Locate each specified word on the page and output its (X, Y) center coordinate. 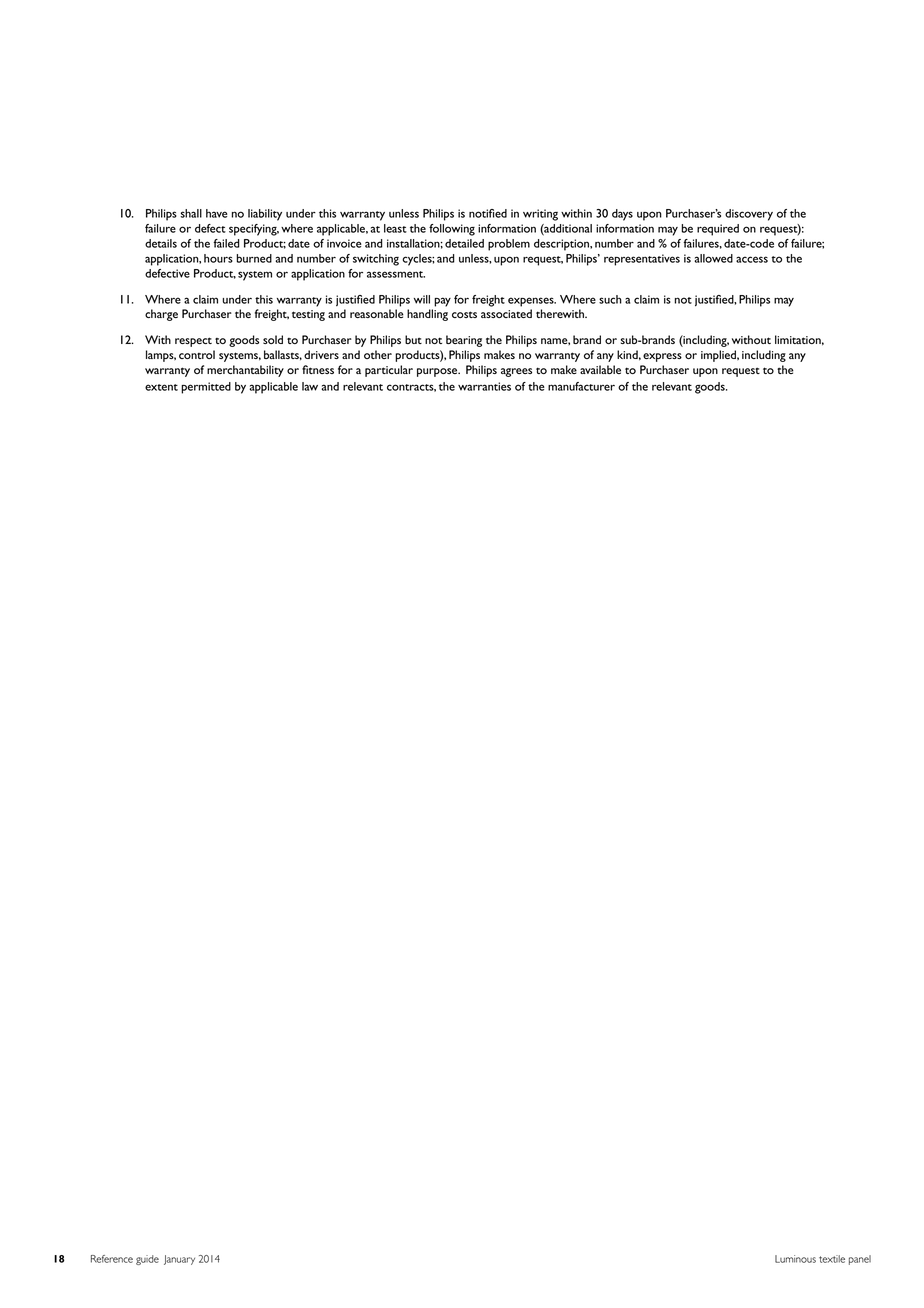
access (752, 259)
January (179, 1260)
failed (226, 243)
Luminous (795, 1259)
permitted (206, 388)
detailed (464, 243)
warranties (484, 386)
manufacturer (581, 386)
